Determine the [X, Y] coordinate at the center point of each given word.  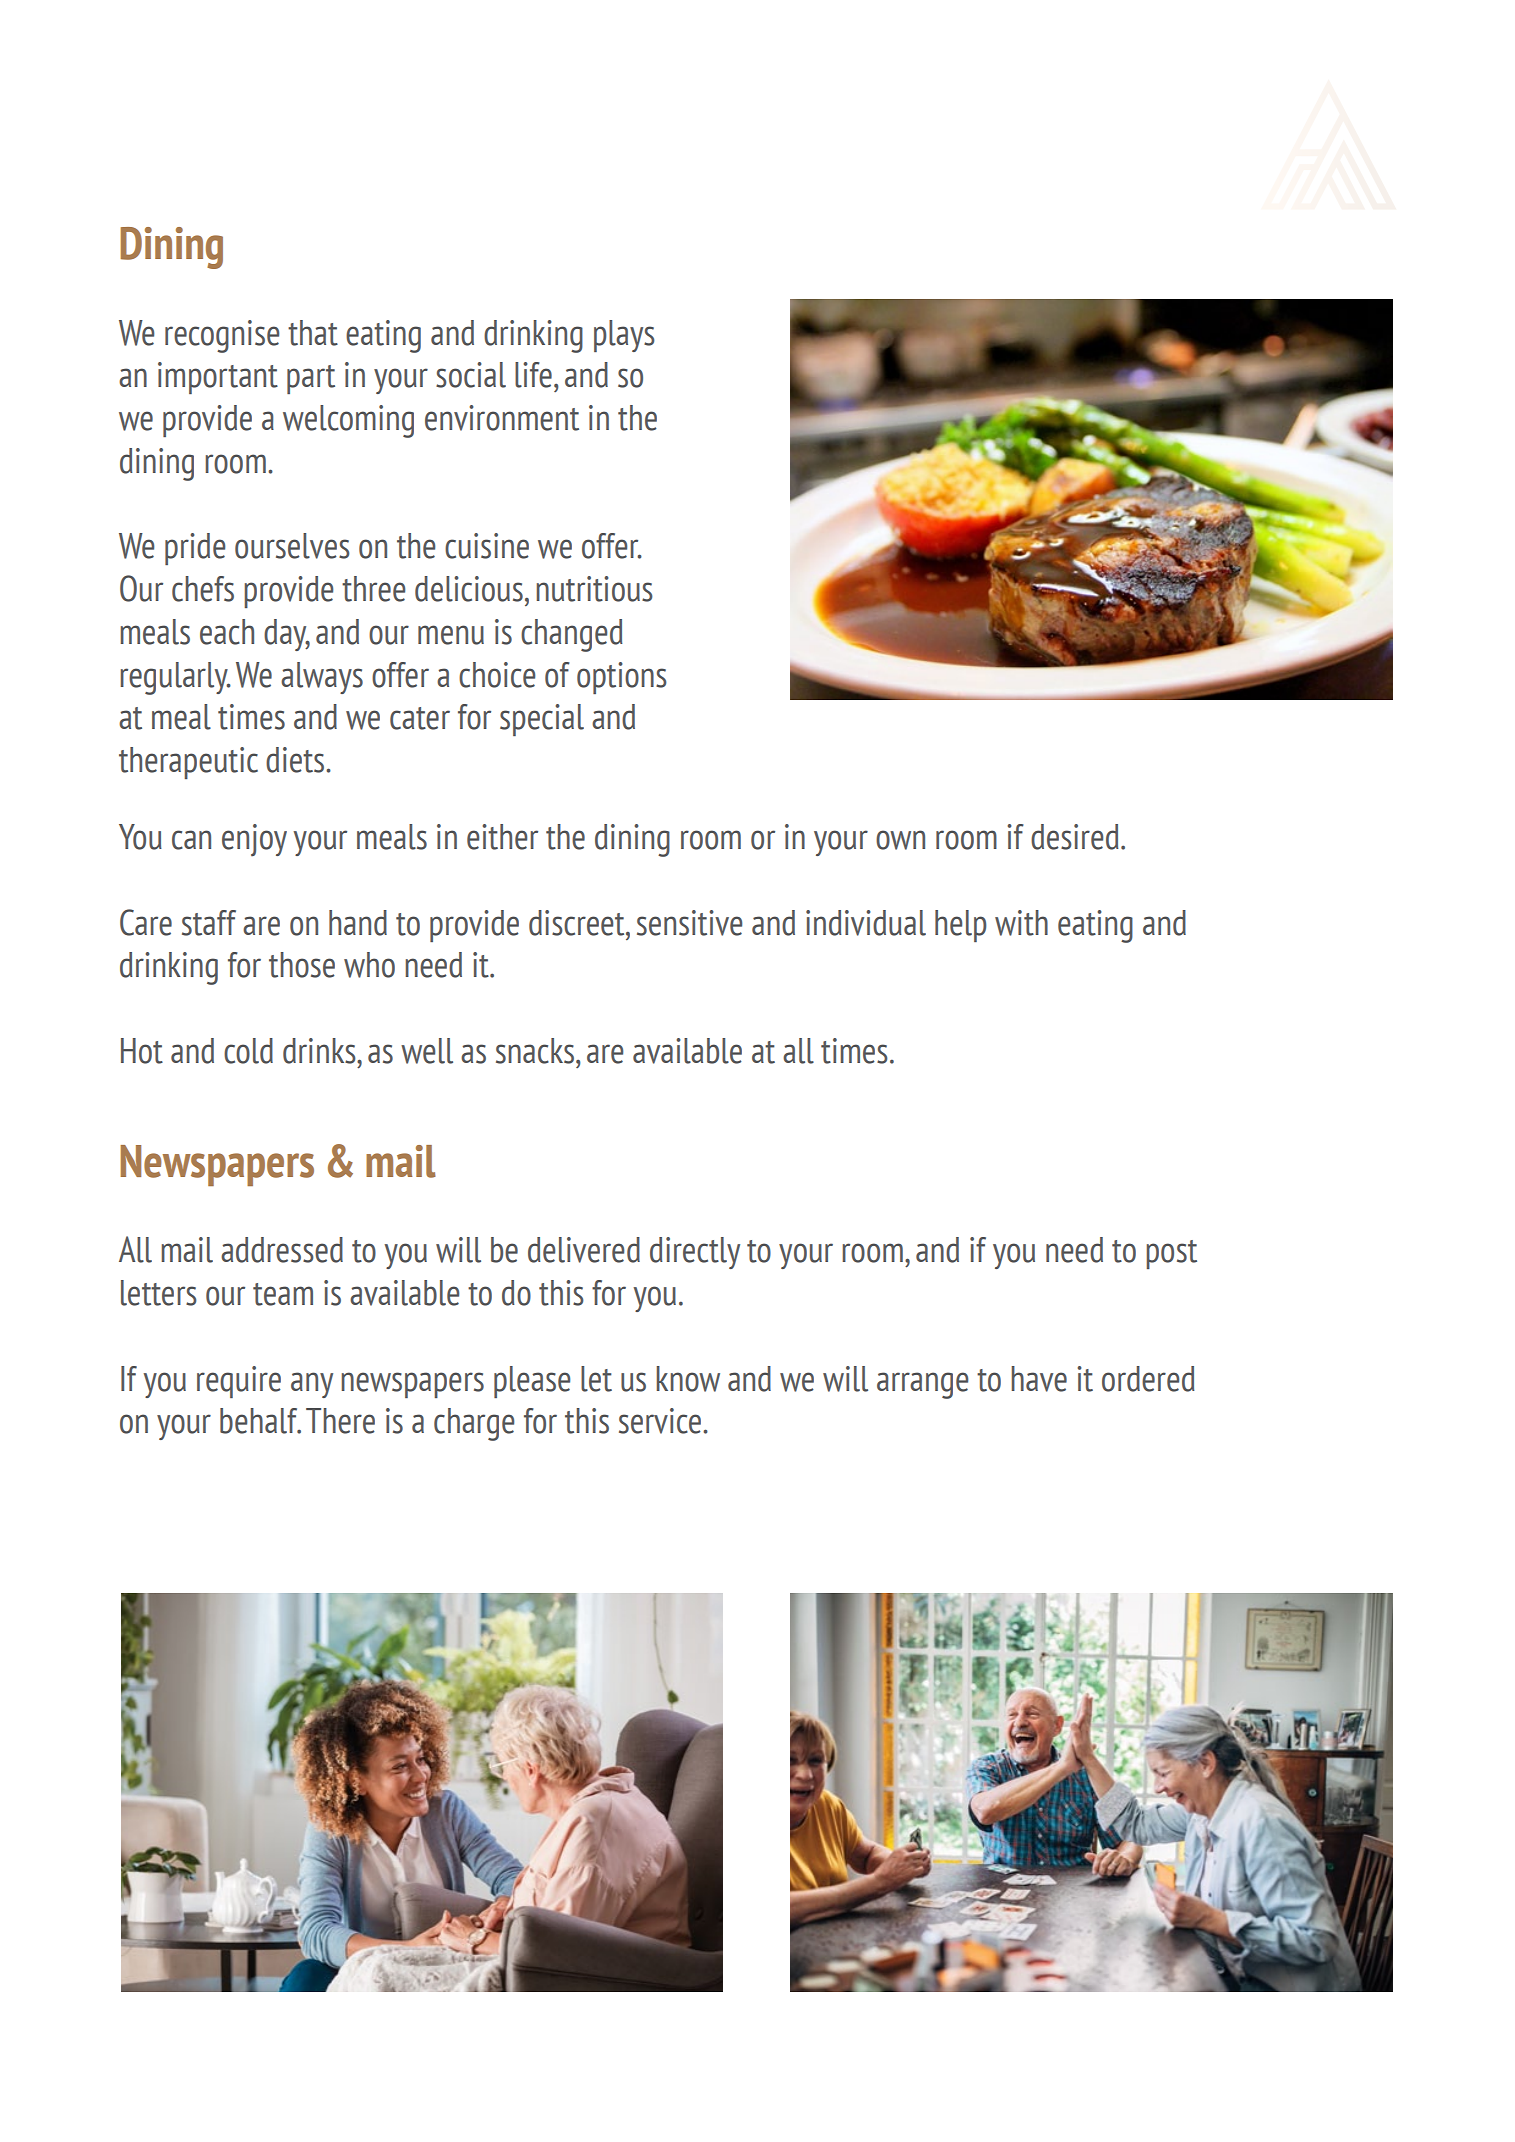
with [1021, 923]
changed [572, 635]
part [311, 379]
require [239, 1382]
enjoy [254, 840]
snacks [536, 1051]
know [688, 1379]
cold [248, 1051]
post [1171, 1254]
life [533, 375]
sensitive [689, 923]
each [227, 632]
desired [1075, 837]
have [1039, 1379]
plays [624, 336]
